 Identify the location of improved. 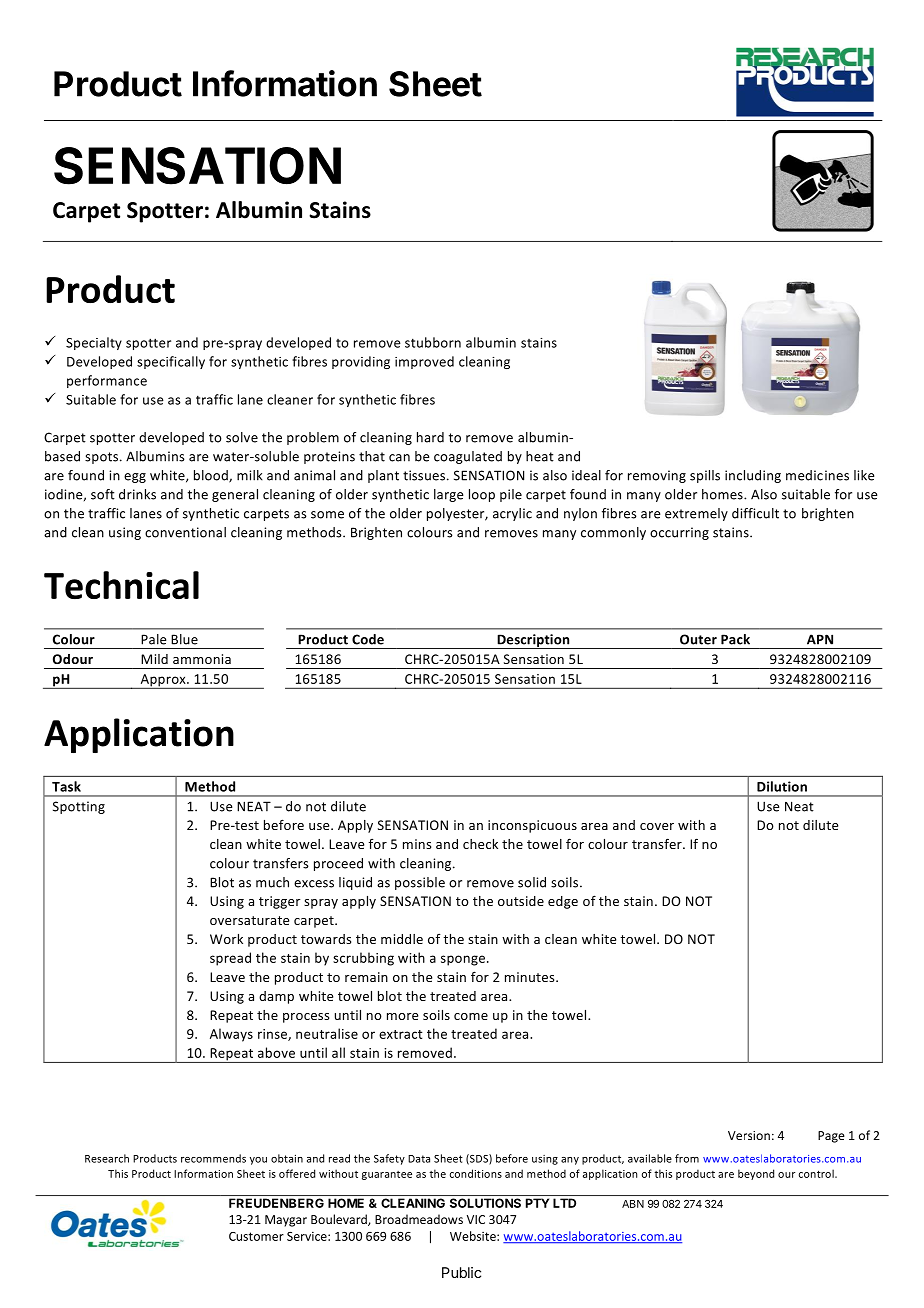
(424, 362).
